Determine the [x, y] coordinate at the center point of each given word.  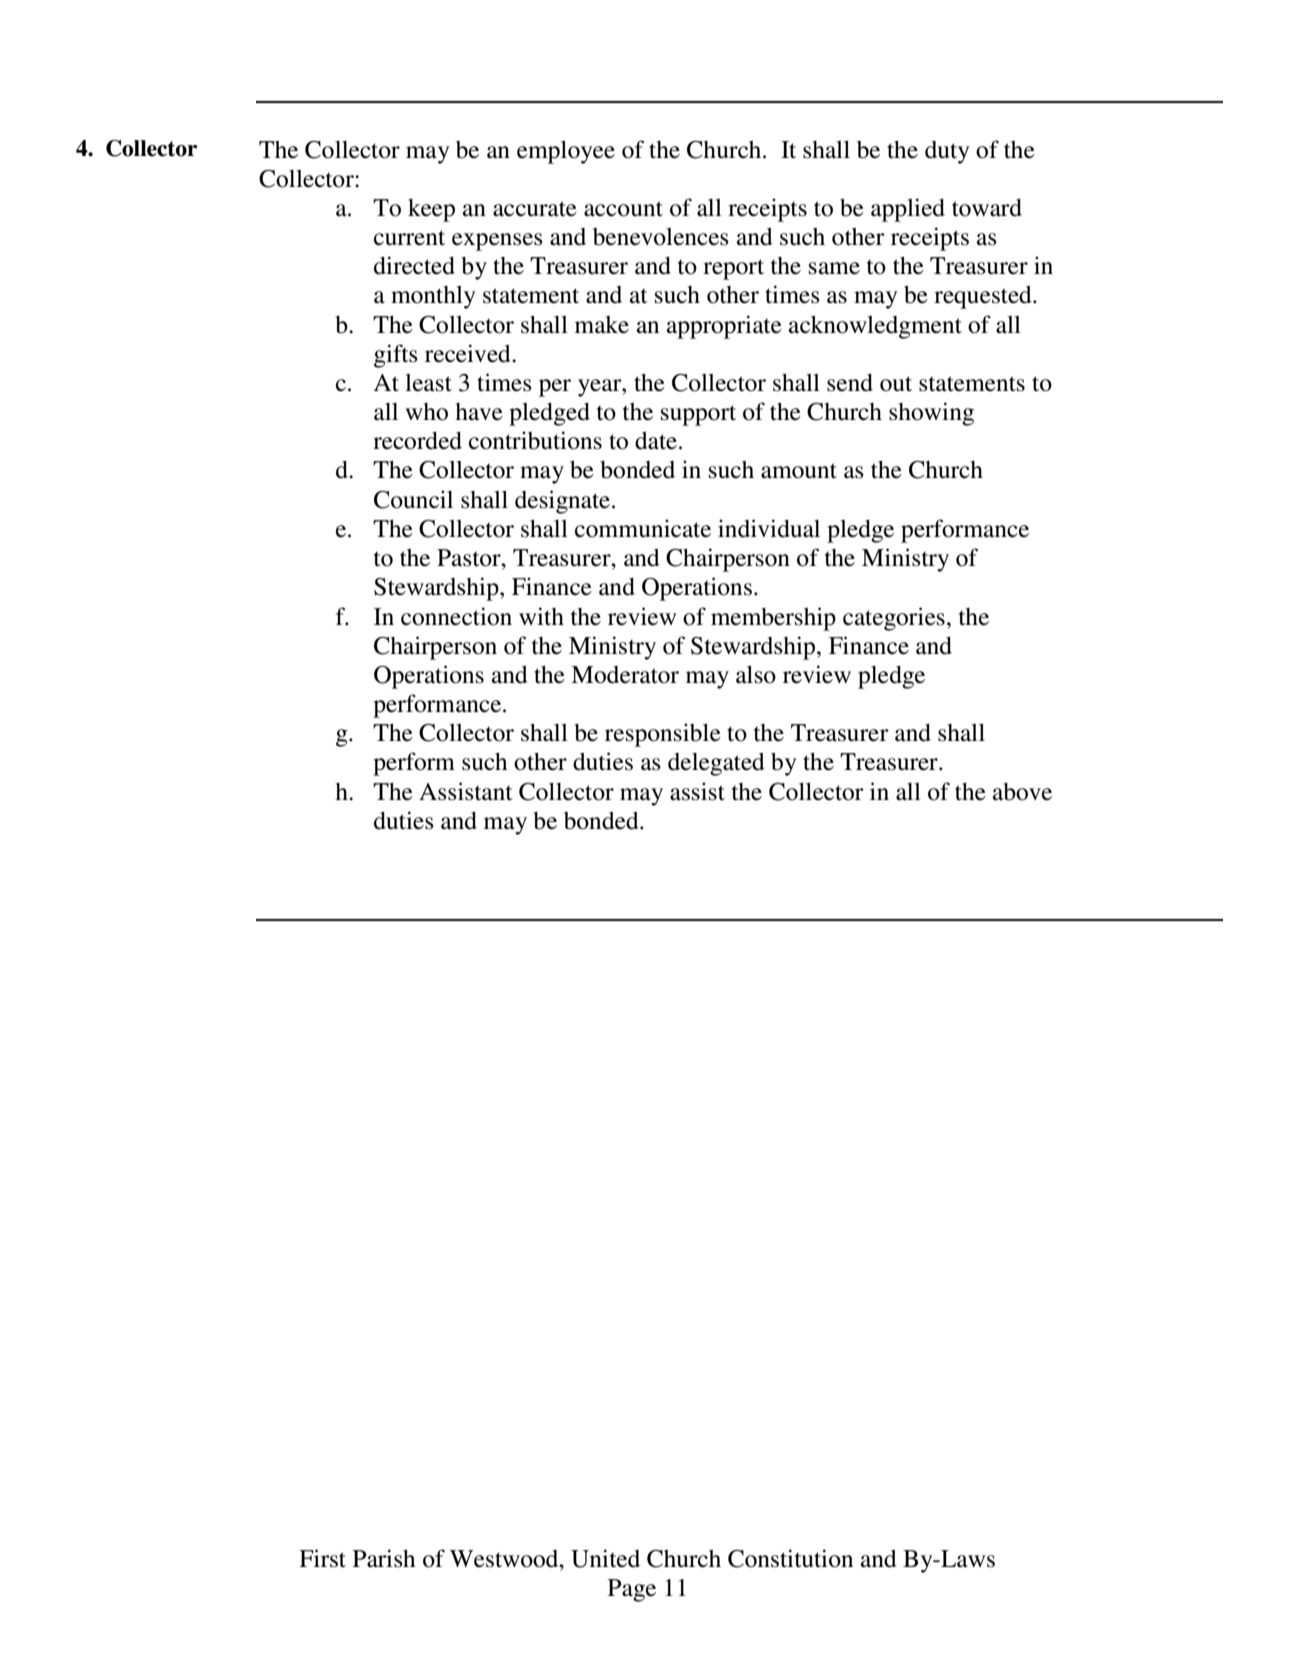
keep [431, 210]
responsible [663, 735]
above [1022, 792]
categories [894, 619]
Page [632, 1590]
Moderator [625, 675]
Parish [384, 1558]
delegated [716, 764]
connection [456, 616]
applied [908, 210]
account [623, 209]
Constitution [790, 1558]
